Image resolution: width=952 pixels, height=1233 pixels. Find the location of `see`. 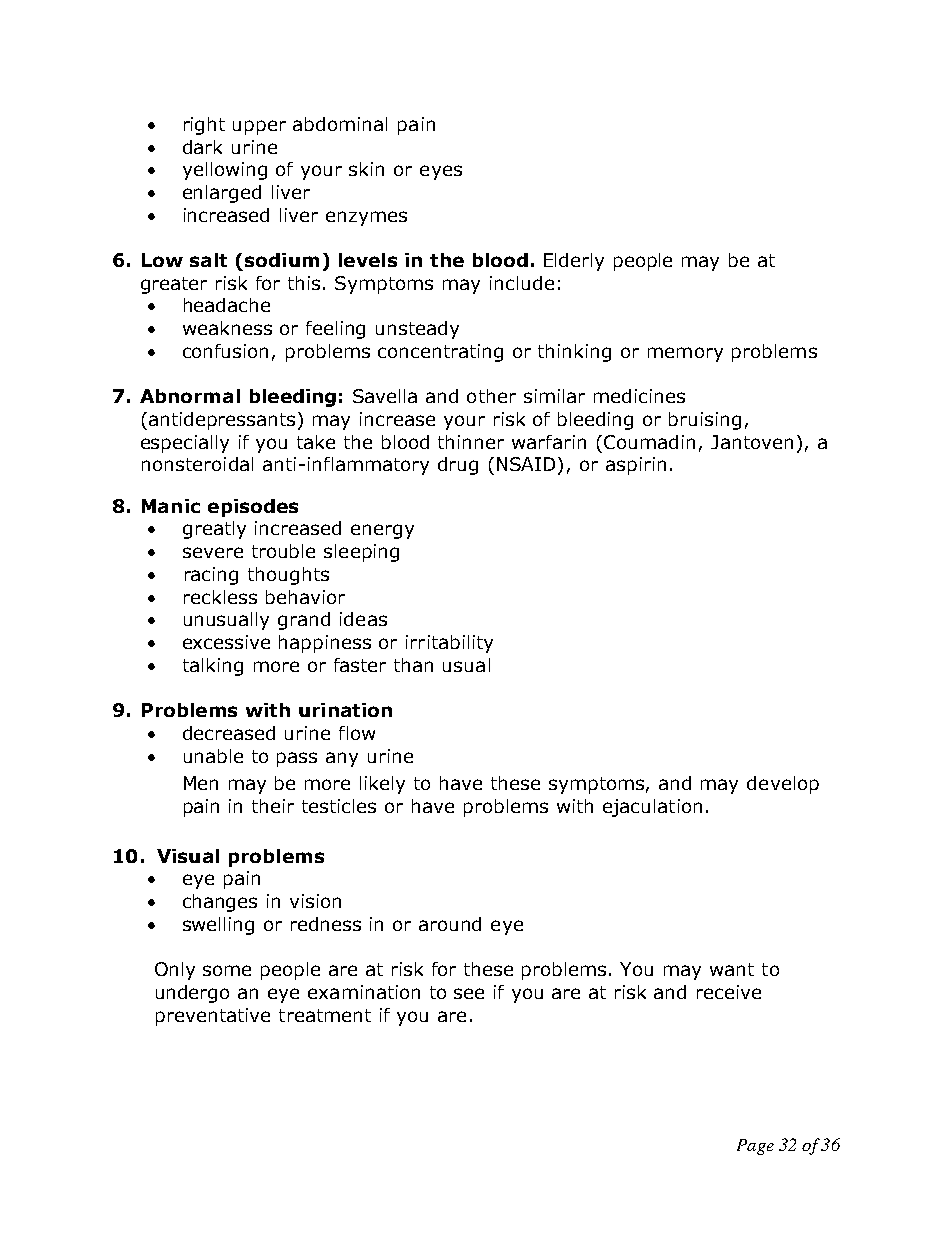

see is located at coordinates (469, 993).
